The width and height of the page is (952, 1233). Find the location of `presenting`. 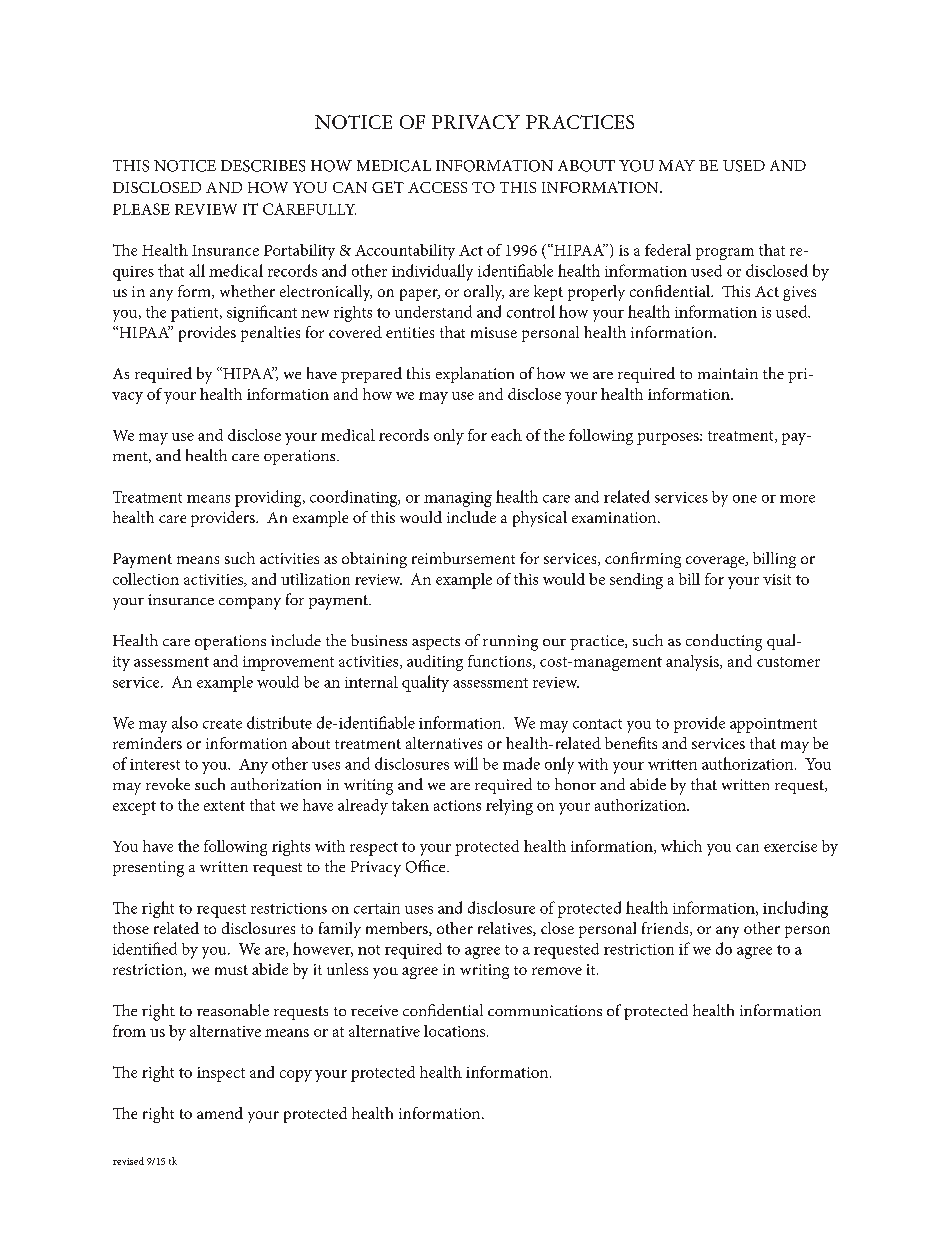

presenting is located at coordinates (148, 869).
